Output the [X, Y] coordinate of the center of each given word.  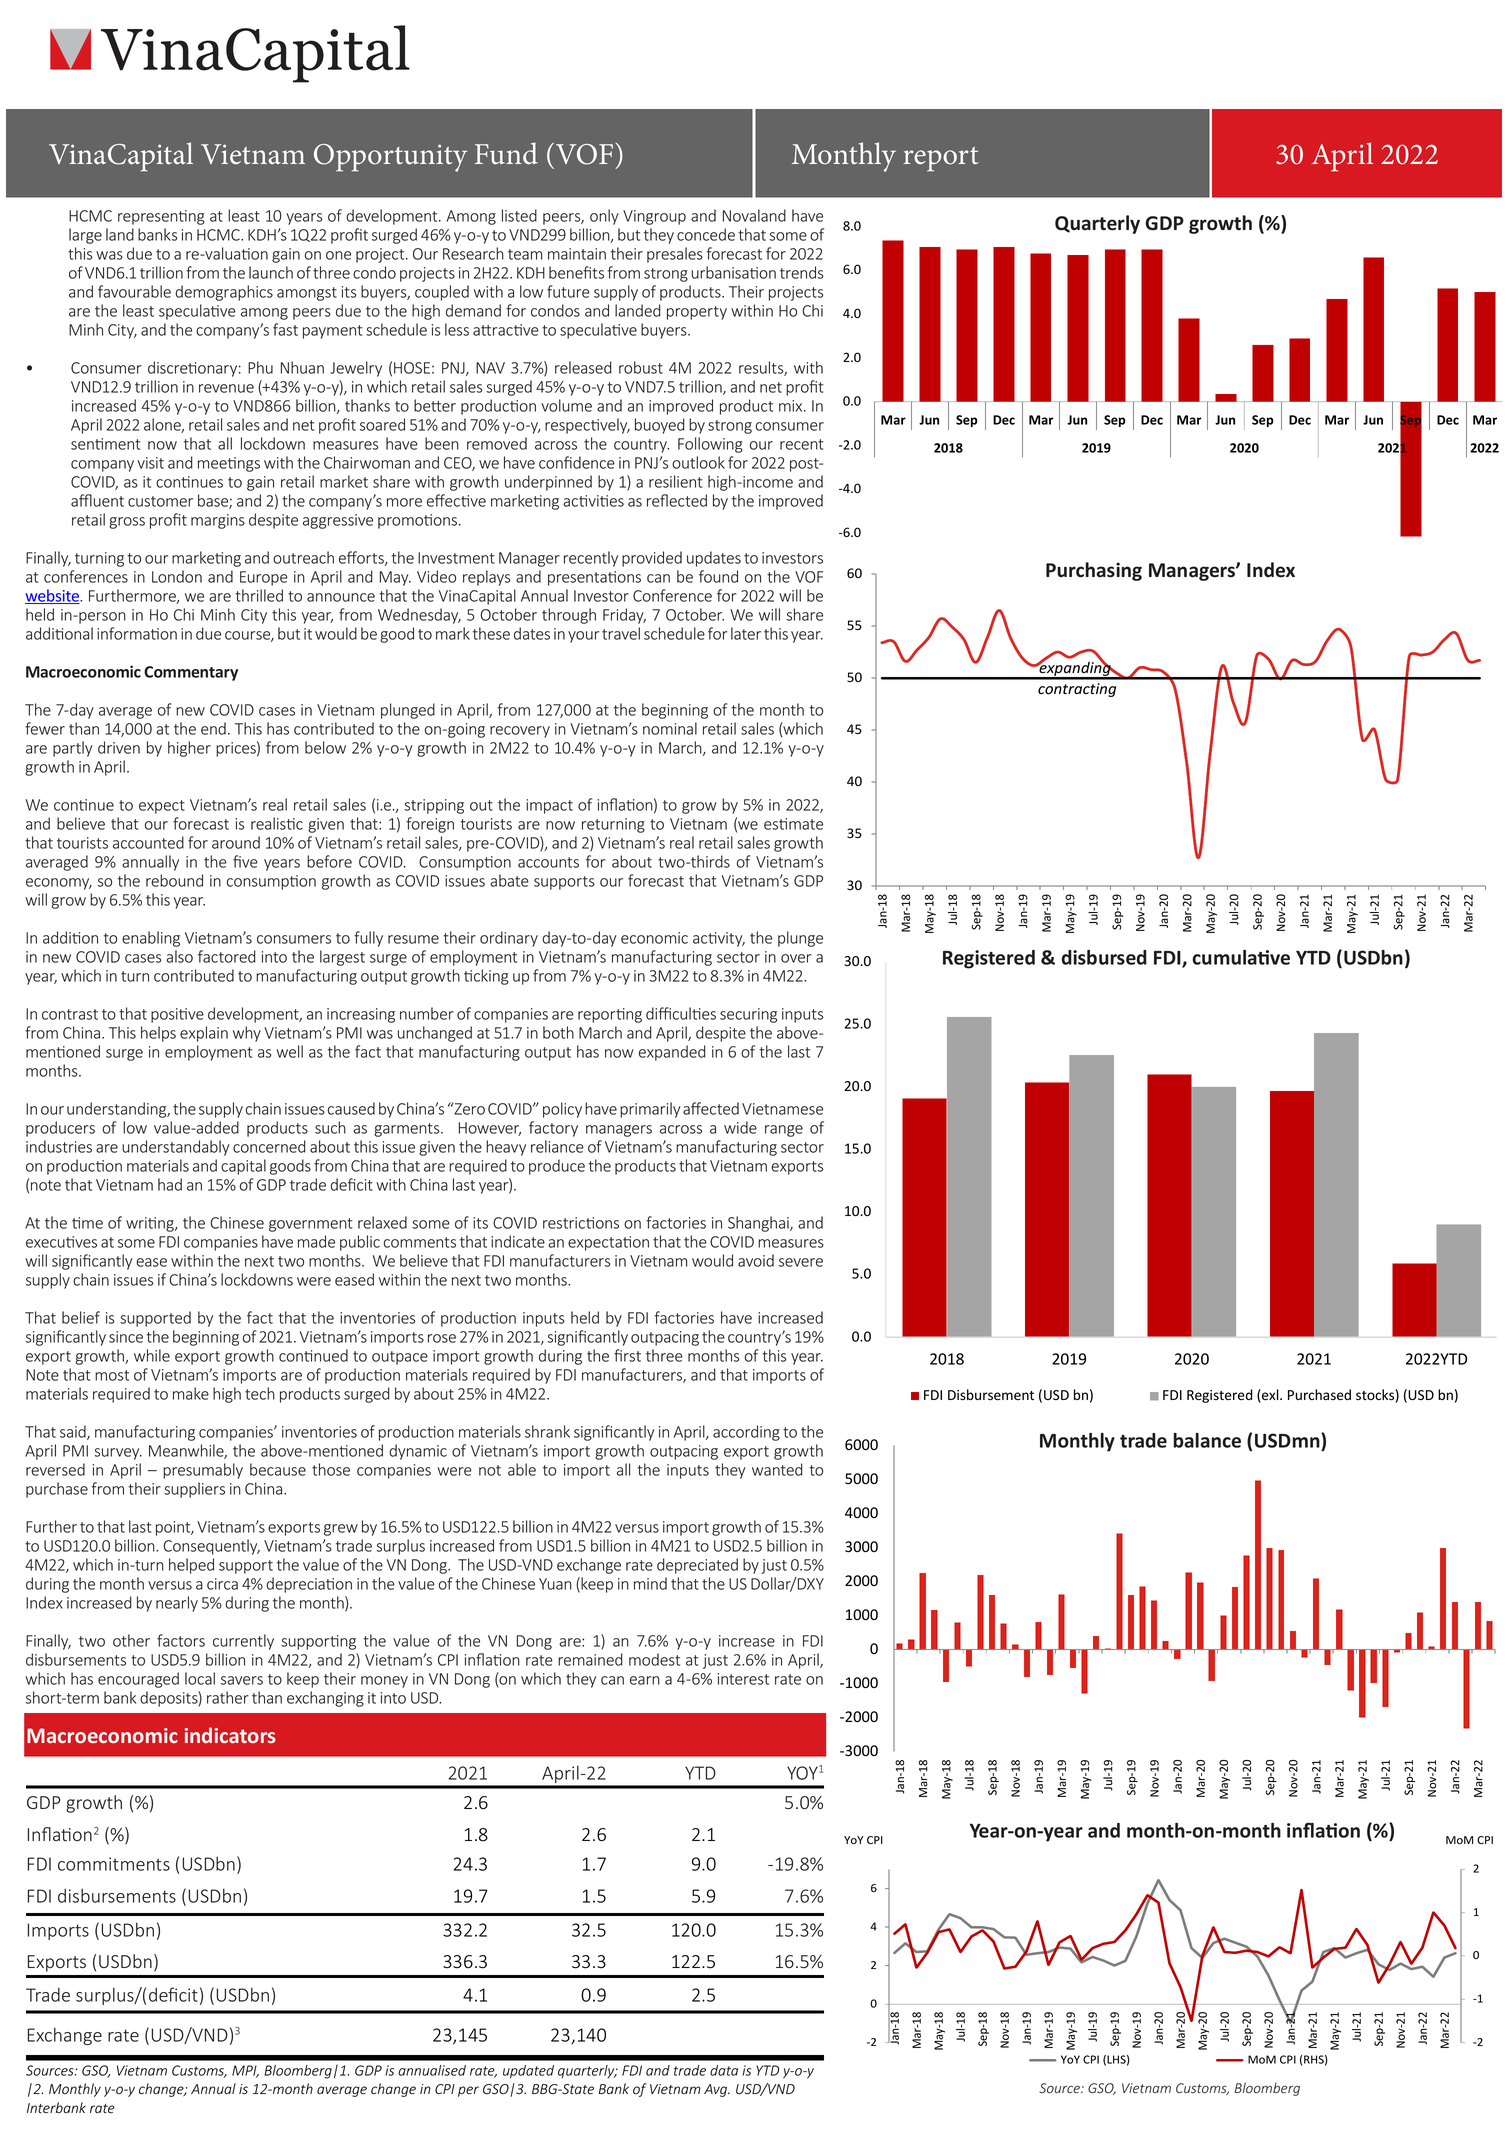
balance [1207, 1440]
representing [161, 217]
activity [719, 939]
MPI [245, 2071]
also [179, 956]
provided [652, 559]
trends [801, 272]
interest [743, 1679]
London [177, 576]
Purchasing [1094, 571]
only [604, 217]
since [126, 1337]
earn [645, 1680]
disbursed [1104, 957]
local [200, 1678]
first [627, 1355]
